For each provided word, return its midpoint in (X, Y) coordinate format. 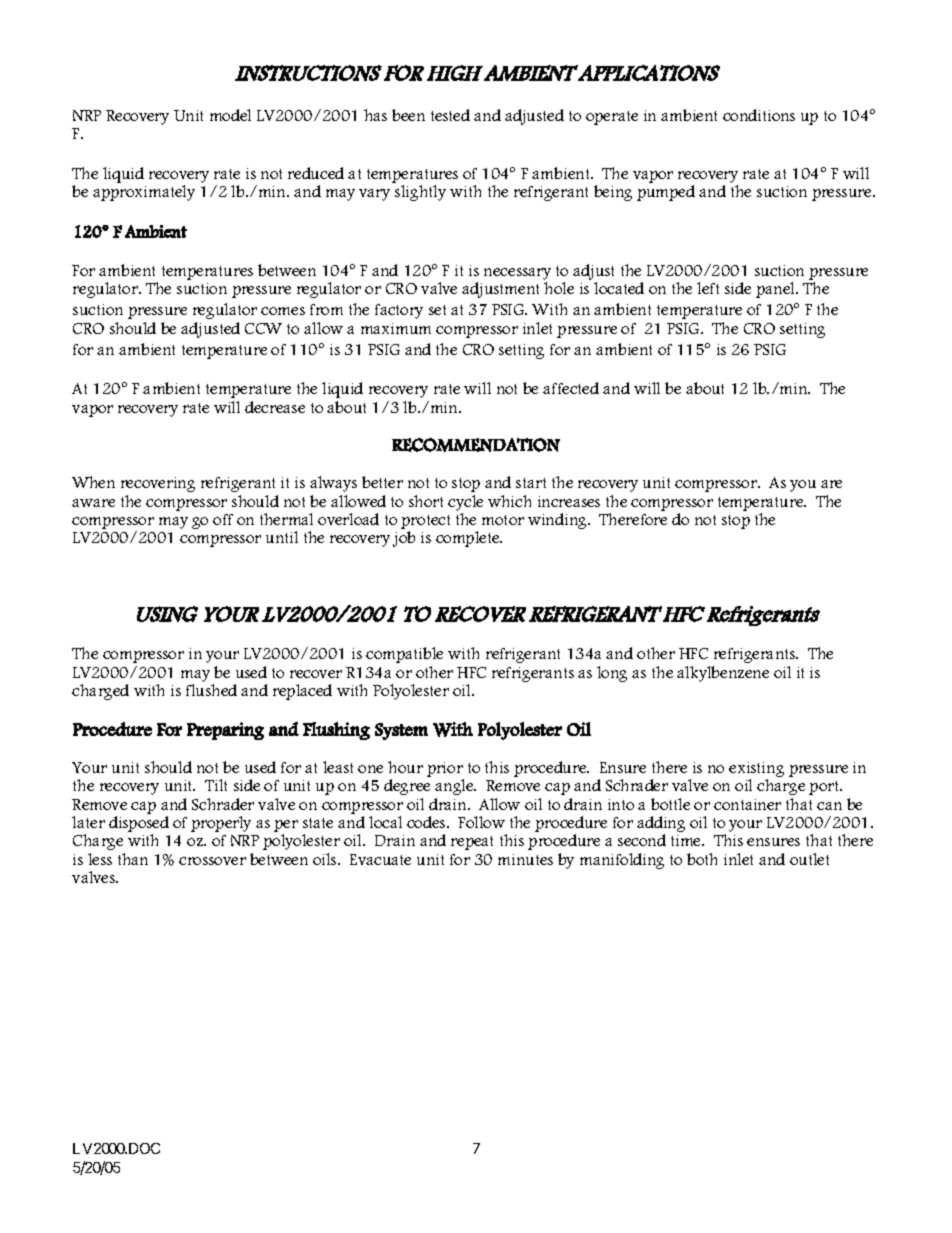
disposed (139, 825)
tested (450, 115)
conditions (759, 115)
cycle (465, 503)
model (230, 115)
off (223, 519)
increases (569, 501)
